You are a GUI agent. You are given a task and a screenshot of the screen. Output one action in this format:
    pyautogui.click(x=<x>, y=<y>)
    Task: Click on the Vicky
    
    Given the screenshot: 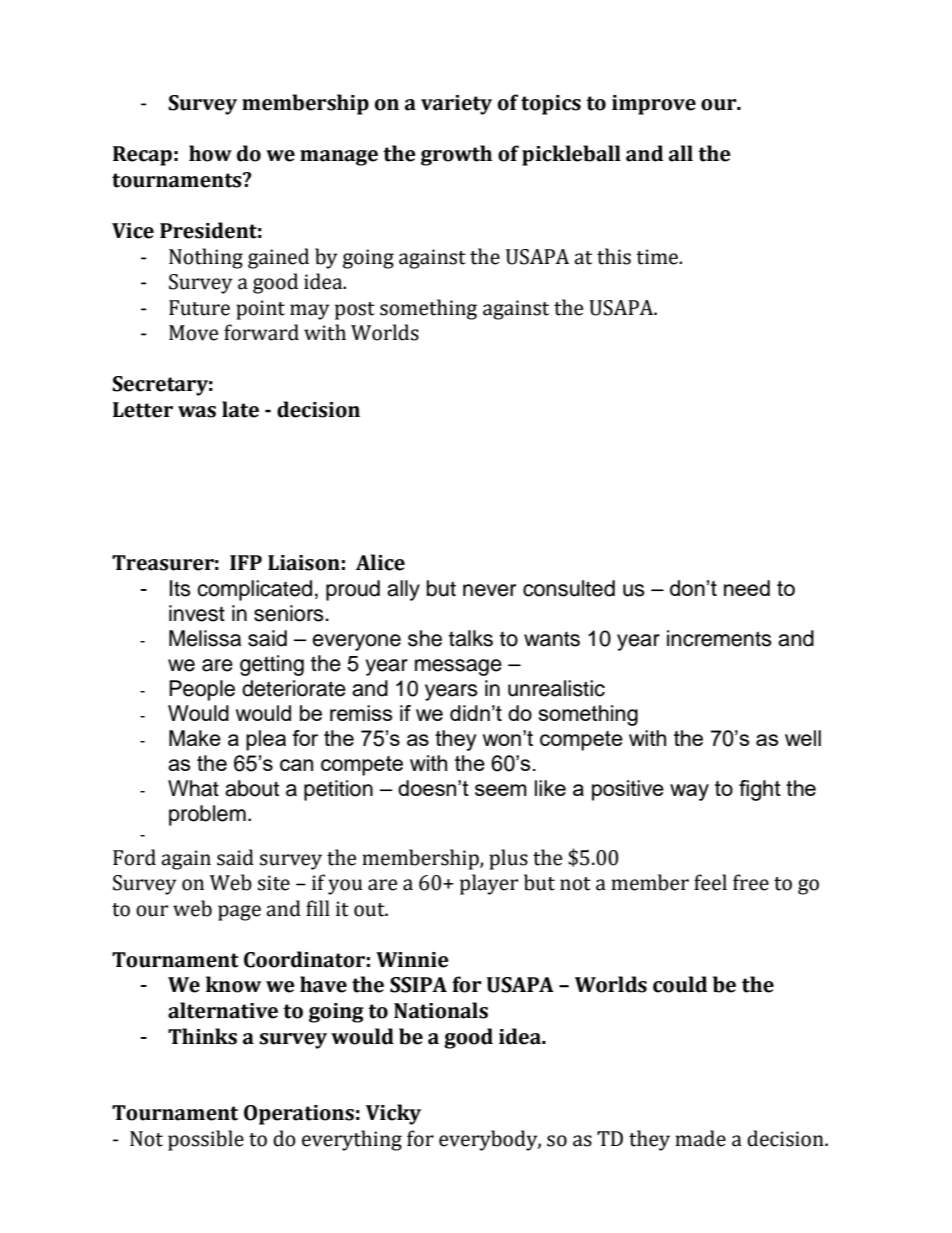 What is the action you would take?
    pyautogui.click(x=393, y=1114)
